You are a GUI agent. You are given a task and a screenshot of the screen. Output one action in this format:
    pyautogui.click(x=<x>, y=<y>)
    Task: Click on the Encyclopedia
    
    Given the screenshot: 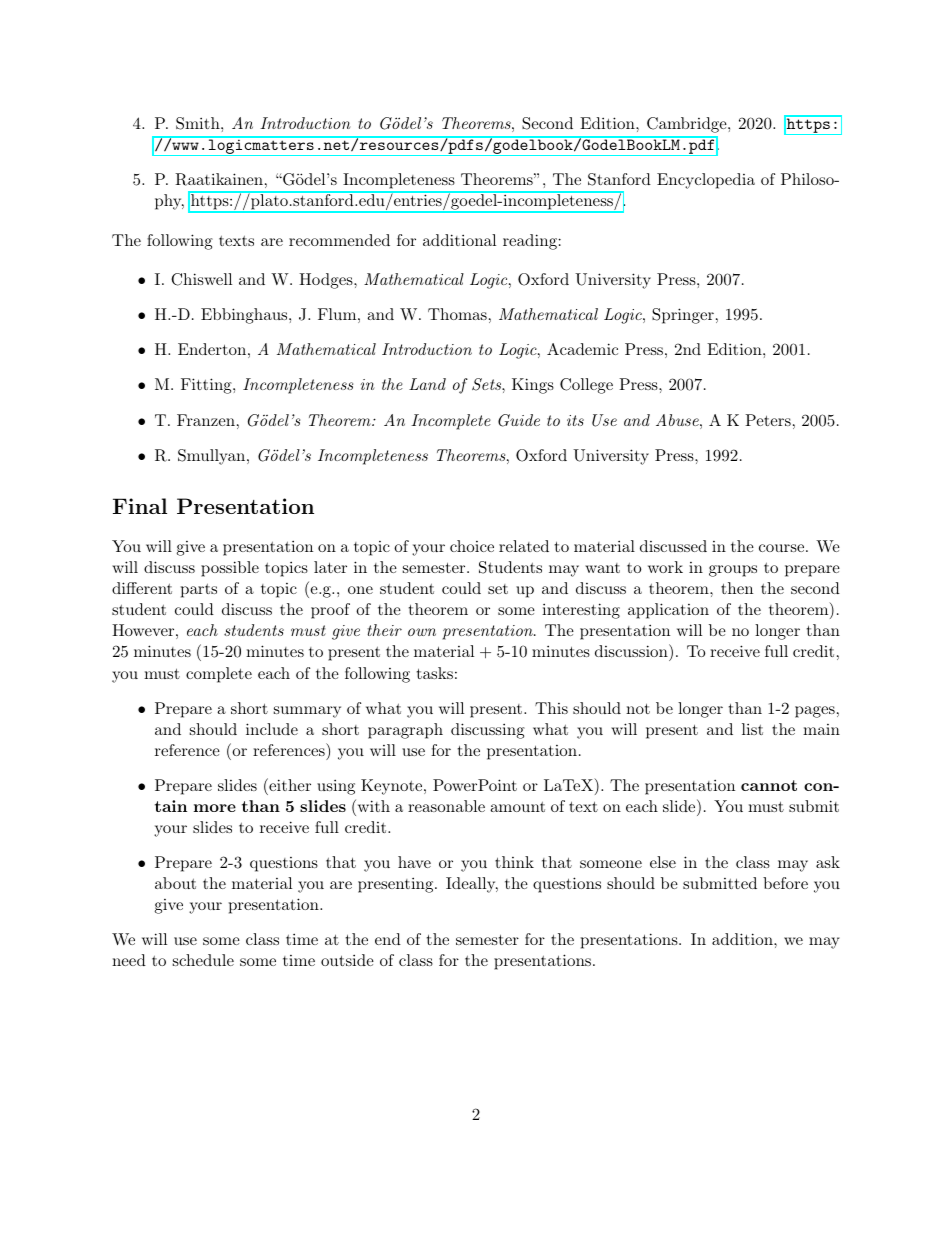 What is the action you would take?
    pyautogui.click(x=706, y=181)
